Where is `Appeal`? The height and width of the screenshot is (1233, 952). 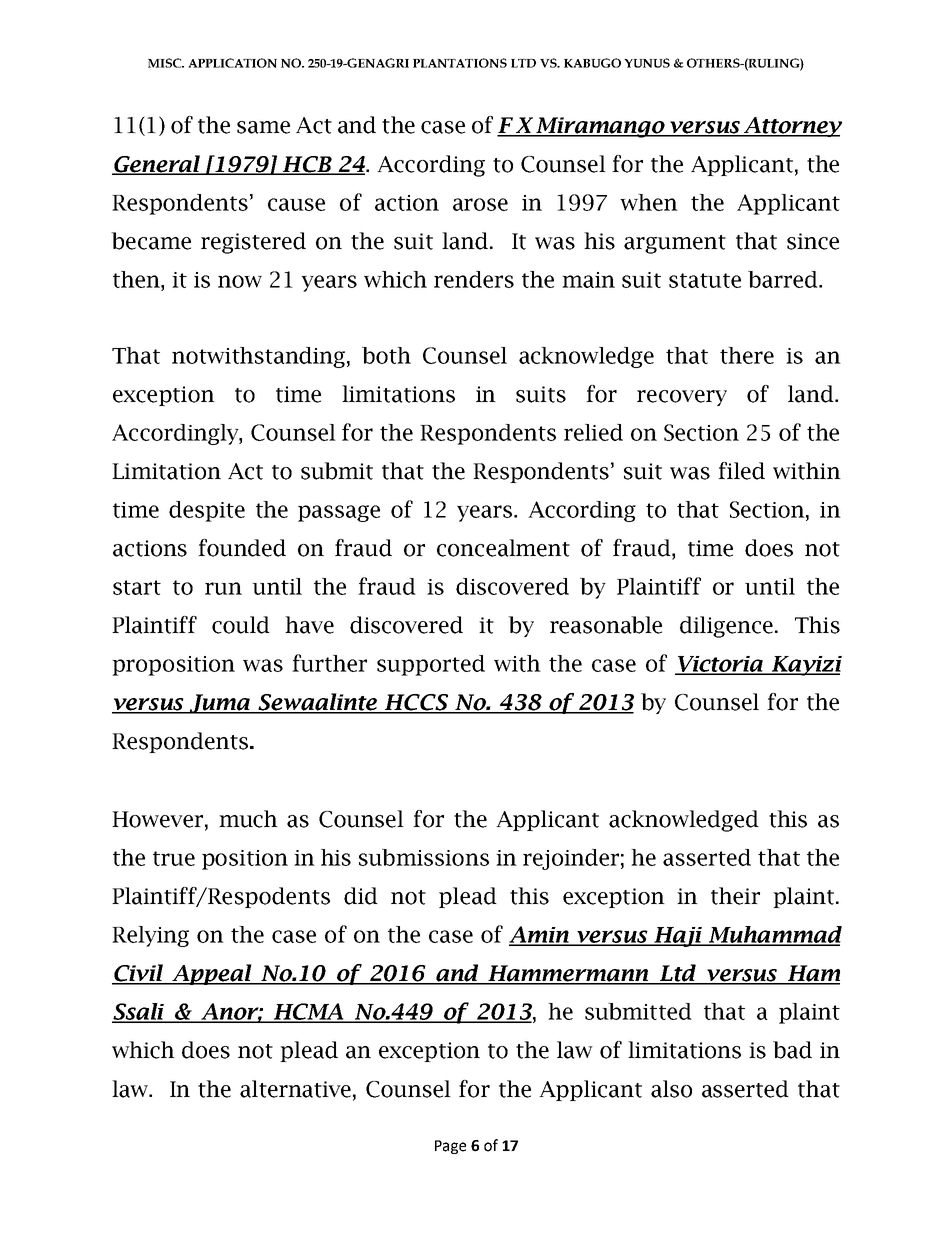
Appeal is located at coordinates (212, 974).
